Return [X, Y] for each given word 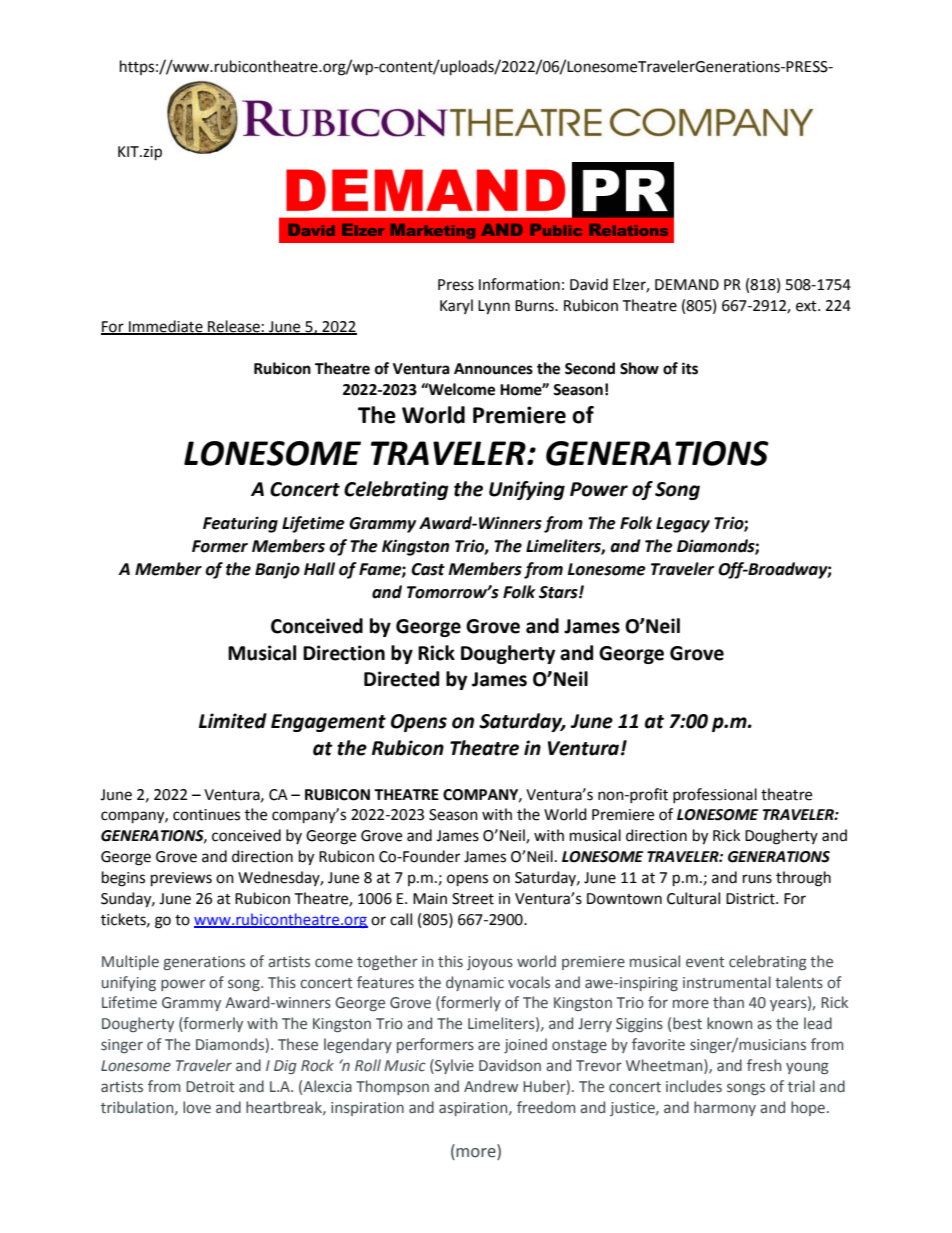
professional [715, 795]
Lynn [494, 307]
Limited [233, 721]
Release [234, 327]
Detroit [210, 1087]
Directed [401, 679]
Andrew [491, 1086]
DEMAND [687, 284]
